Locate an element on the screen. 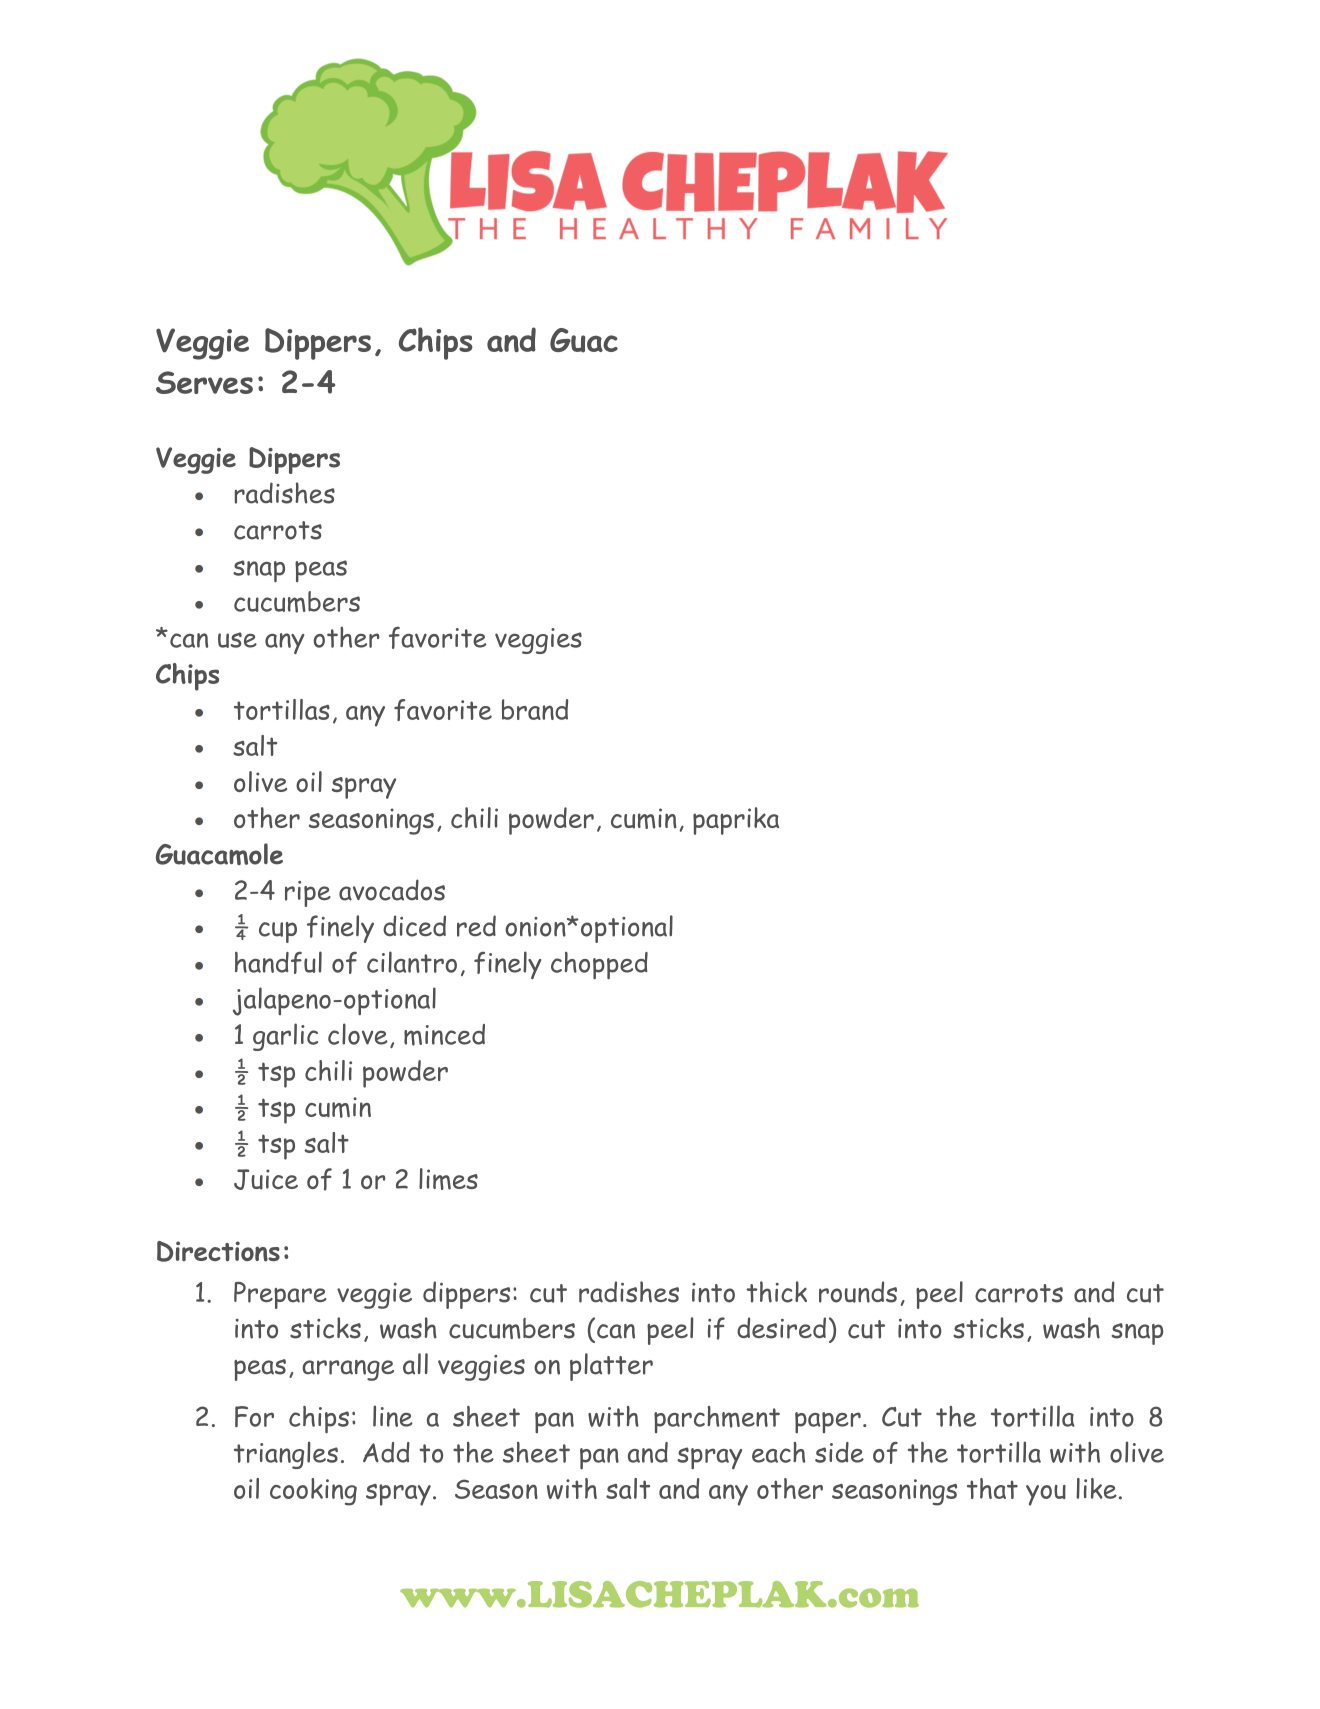  that is located at coordinates (992, 1488).
